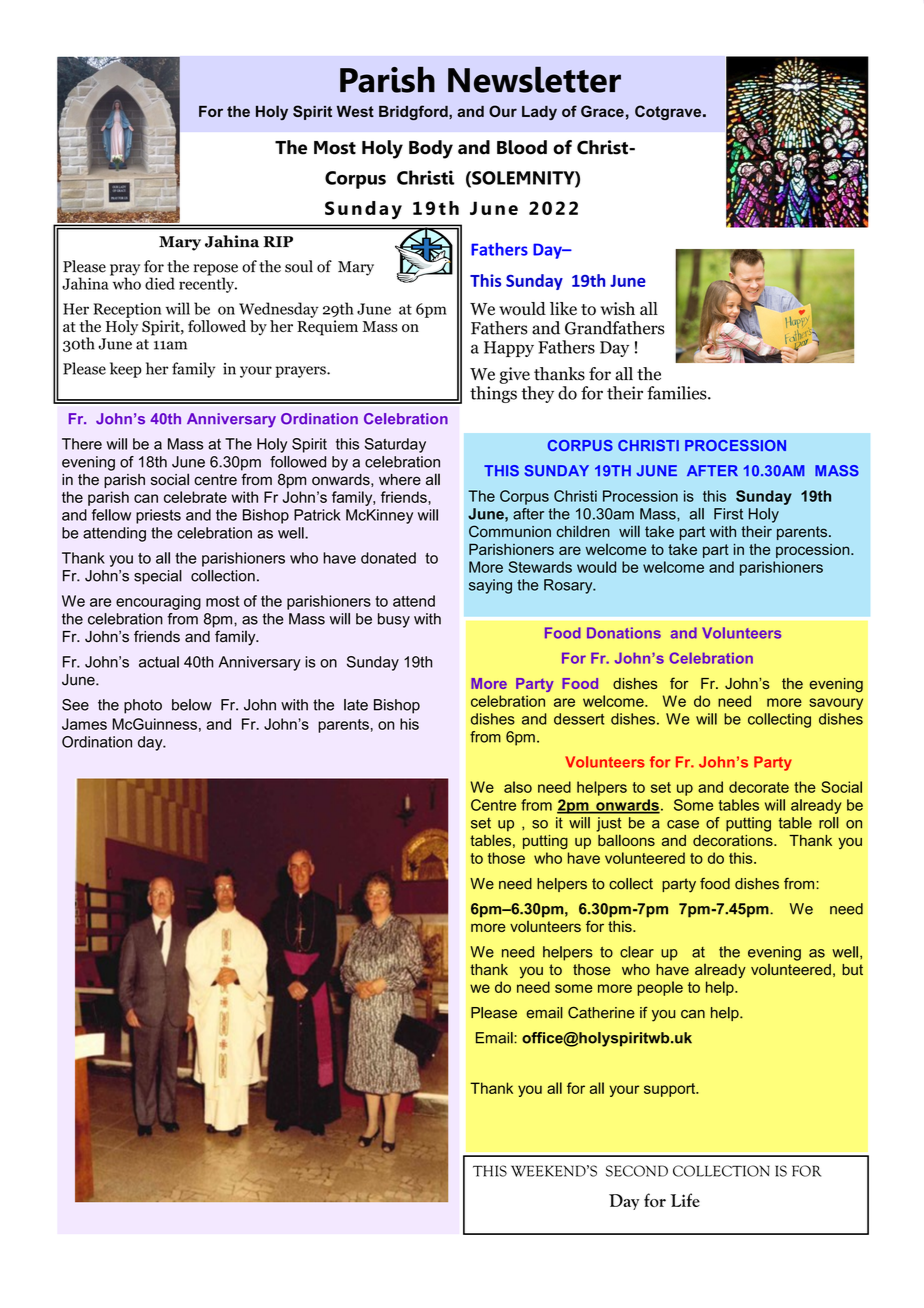 The height and width of the document is (1308, 924). What do you see at coordinates (637, 1171) in the document?
I see `SECOND` at bounding box center [637, 1171].
